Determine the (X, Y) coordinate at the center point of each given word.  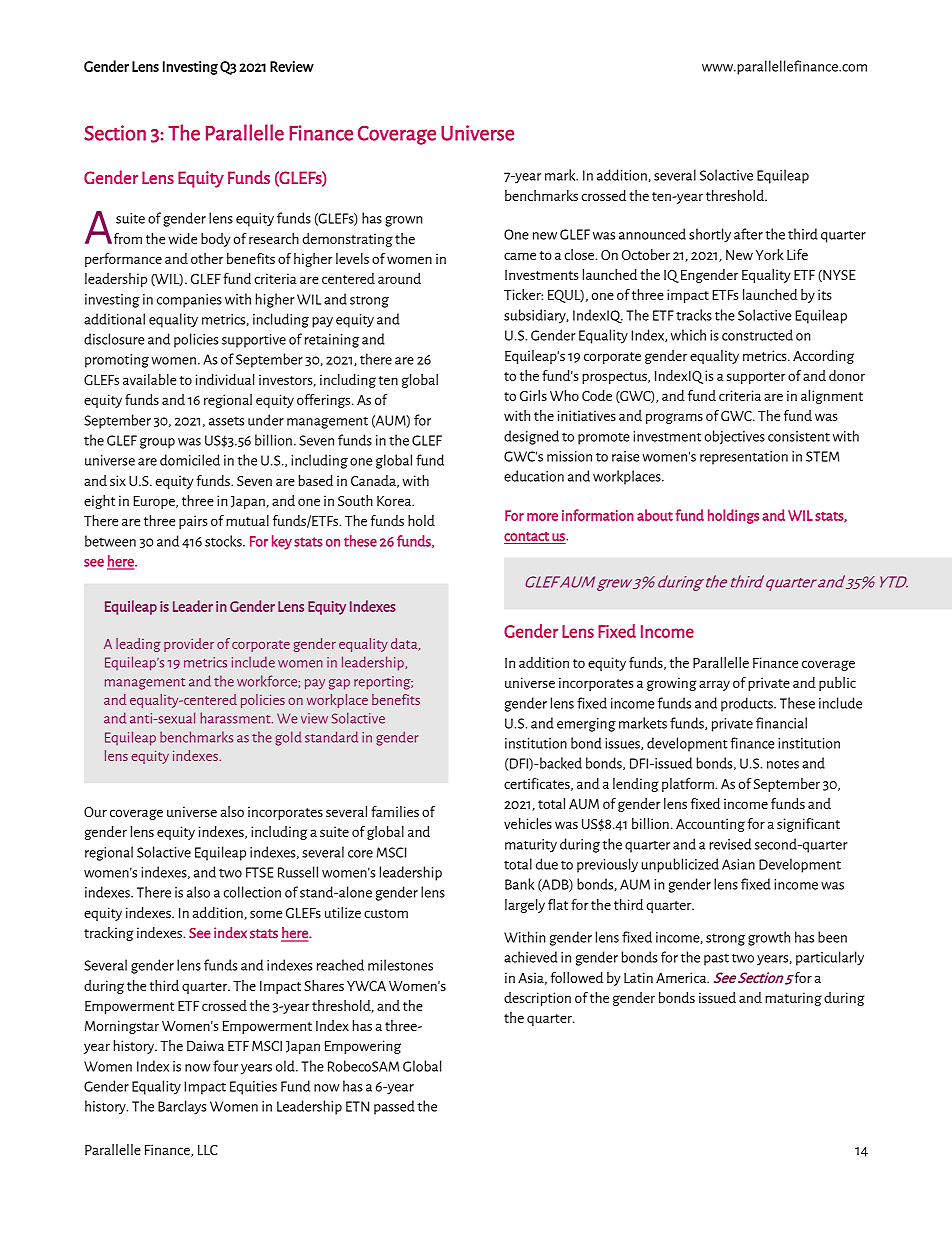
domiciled (190, 460)
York (770, 254)
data (405, 644)
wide (183, 238)
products (748, 704)
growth (769, 938)
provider (189, 645)
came (520, 256)
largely (525, 906)
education (534, 476)
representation (744, 458)
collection (252, 892)
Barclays (182, 1107)
